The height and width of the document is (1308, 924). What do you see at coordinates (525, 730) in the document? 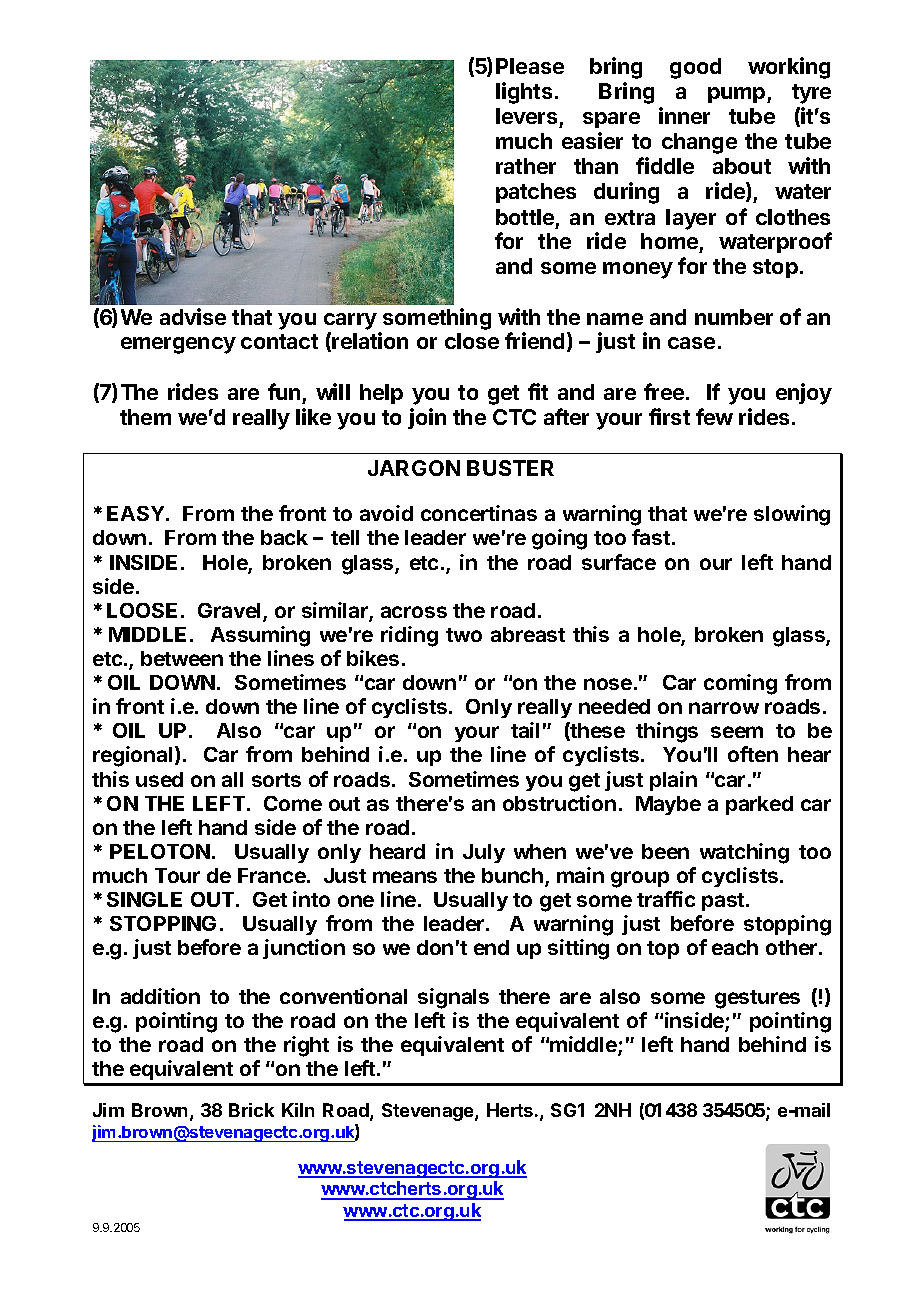
I see `tail` at bounding box center [525, 730].
